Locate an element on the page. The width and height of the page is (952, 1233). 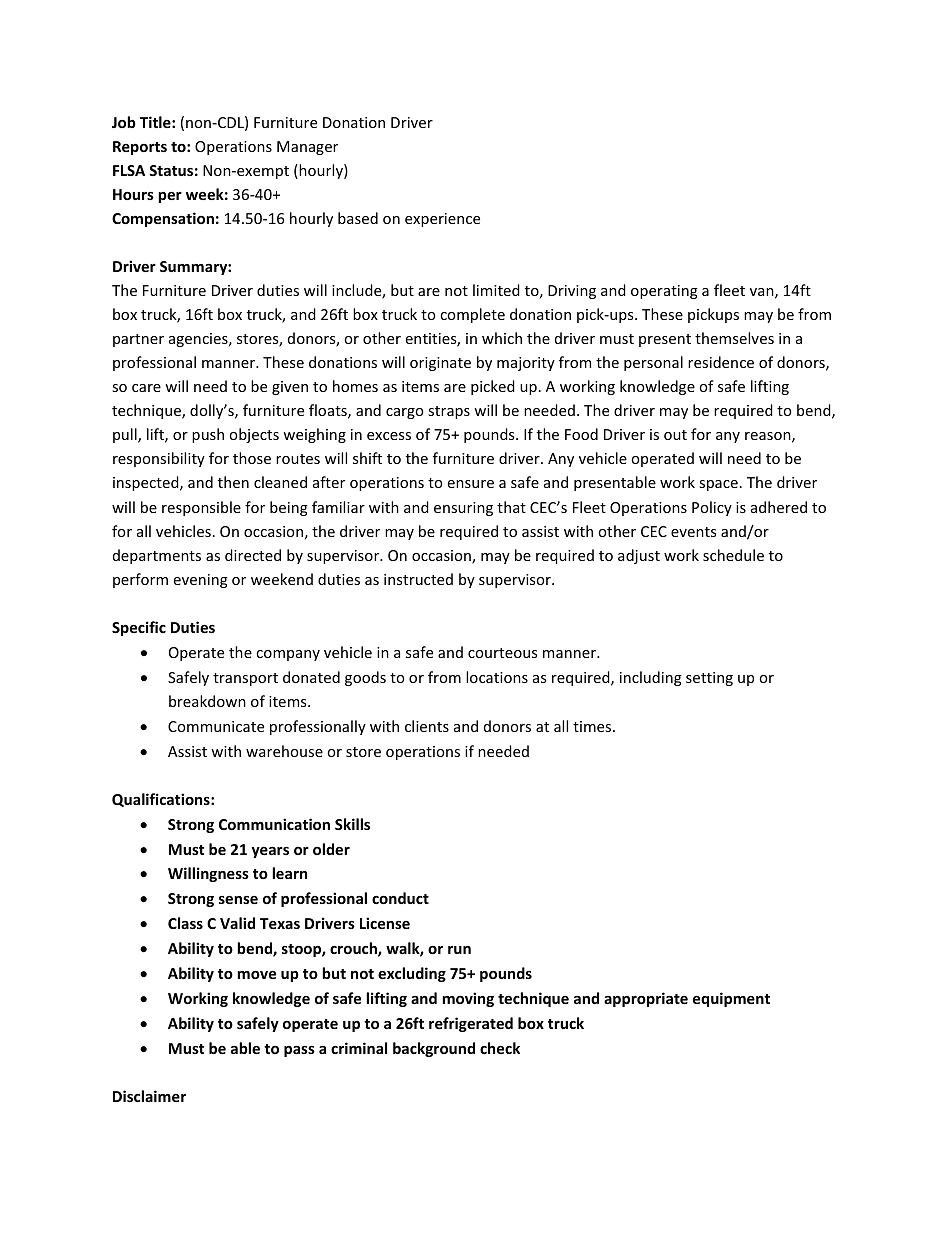
Communicate is located at coordinates (216, 726).
